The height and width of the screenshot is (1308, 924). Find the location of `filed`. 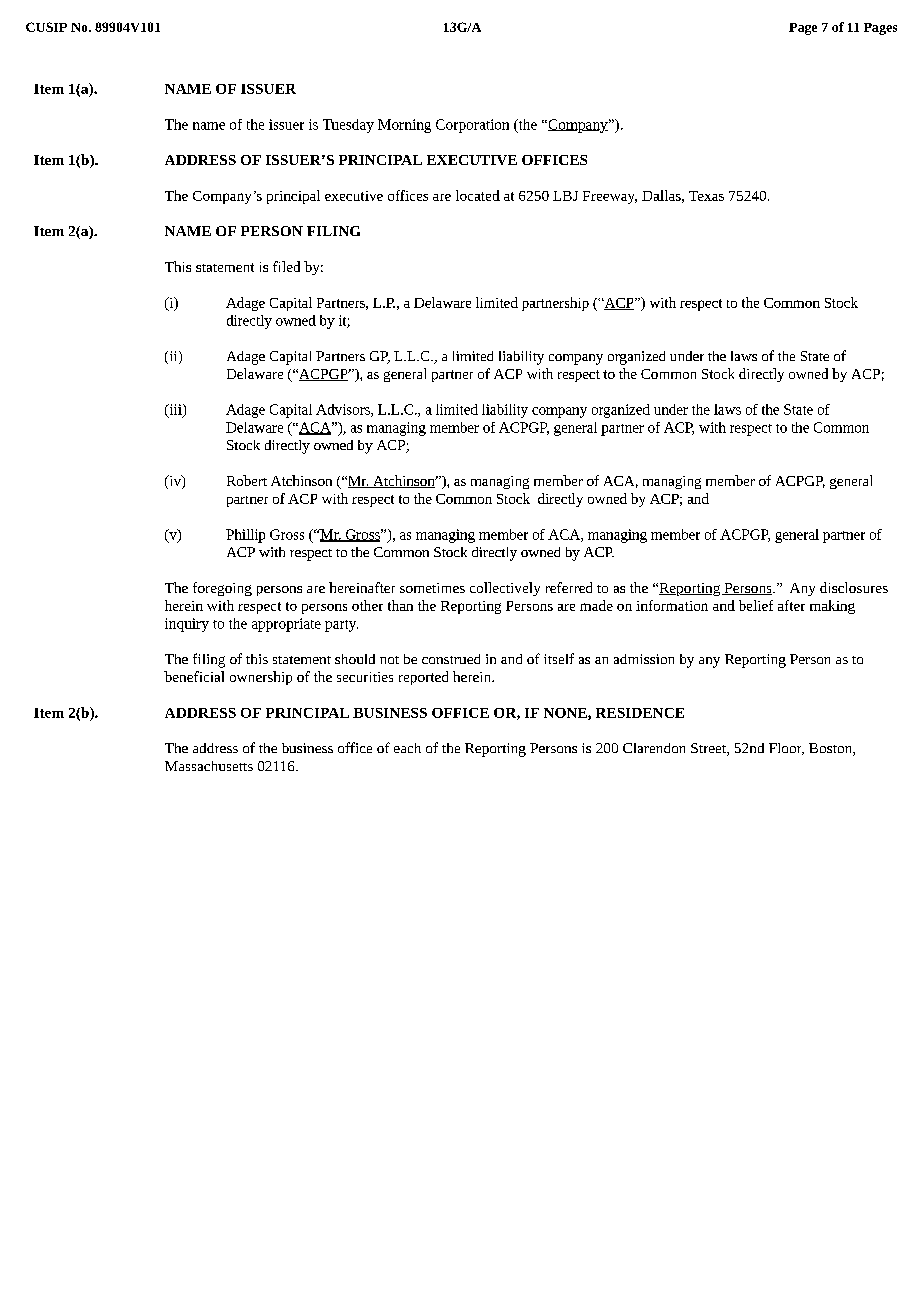

filed is located at coordinates (286, 266).
